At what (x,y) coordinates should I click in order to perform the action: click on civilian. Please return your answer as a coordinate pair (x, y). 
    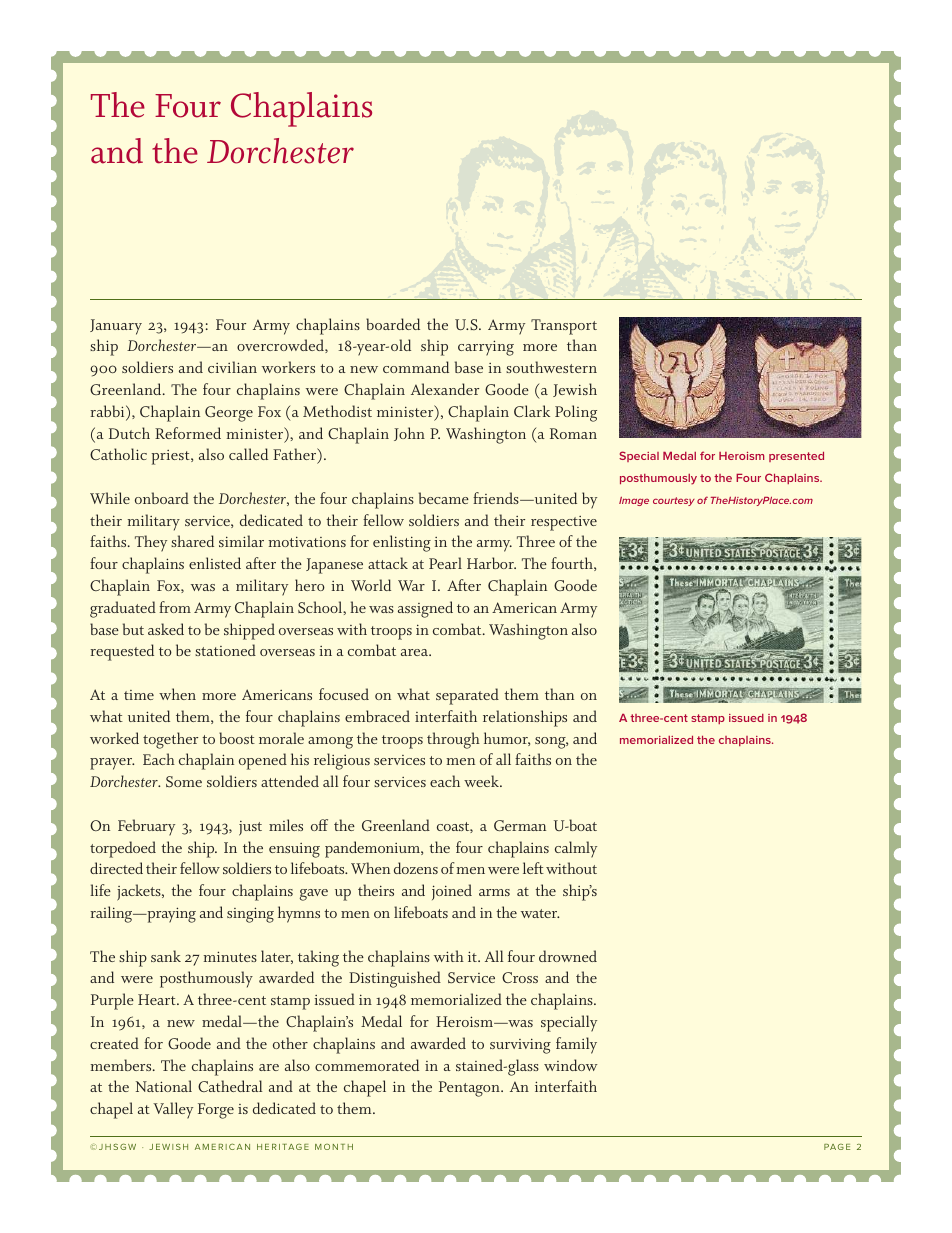
    Looking at the image, I should click on (232, 367).
